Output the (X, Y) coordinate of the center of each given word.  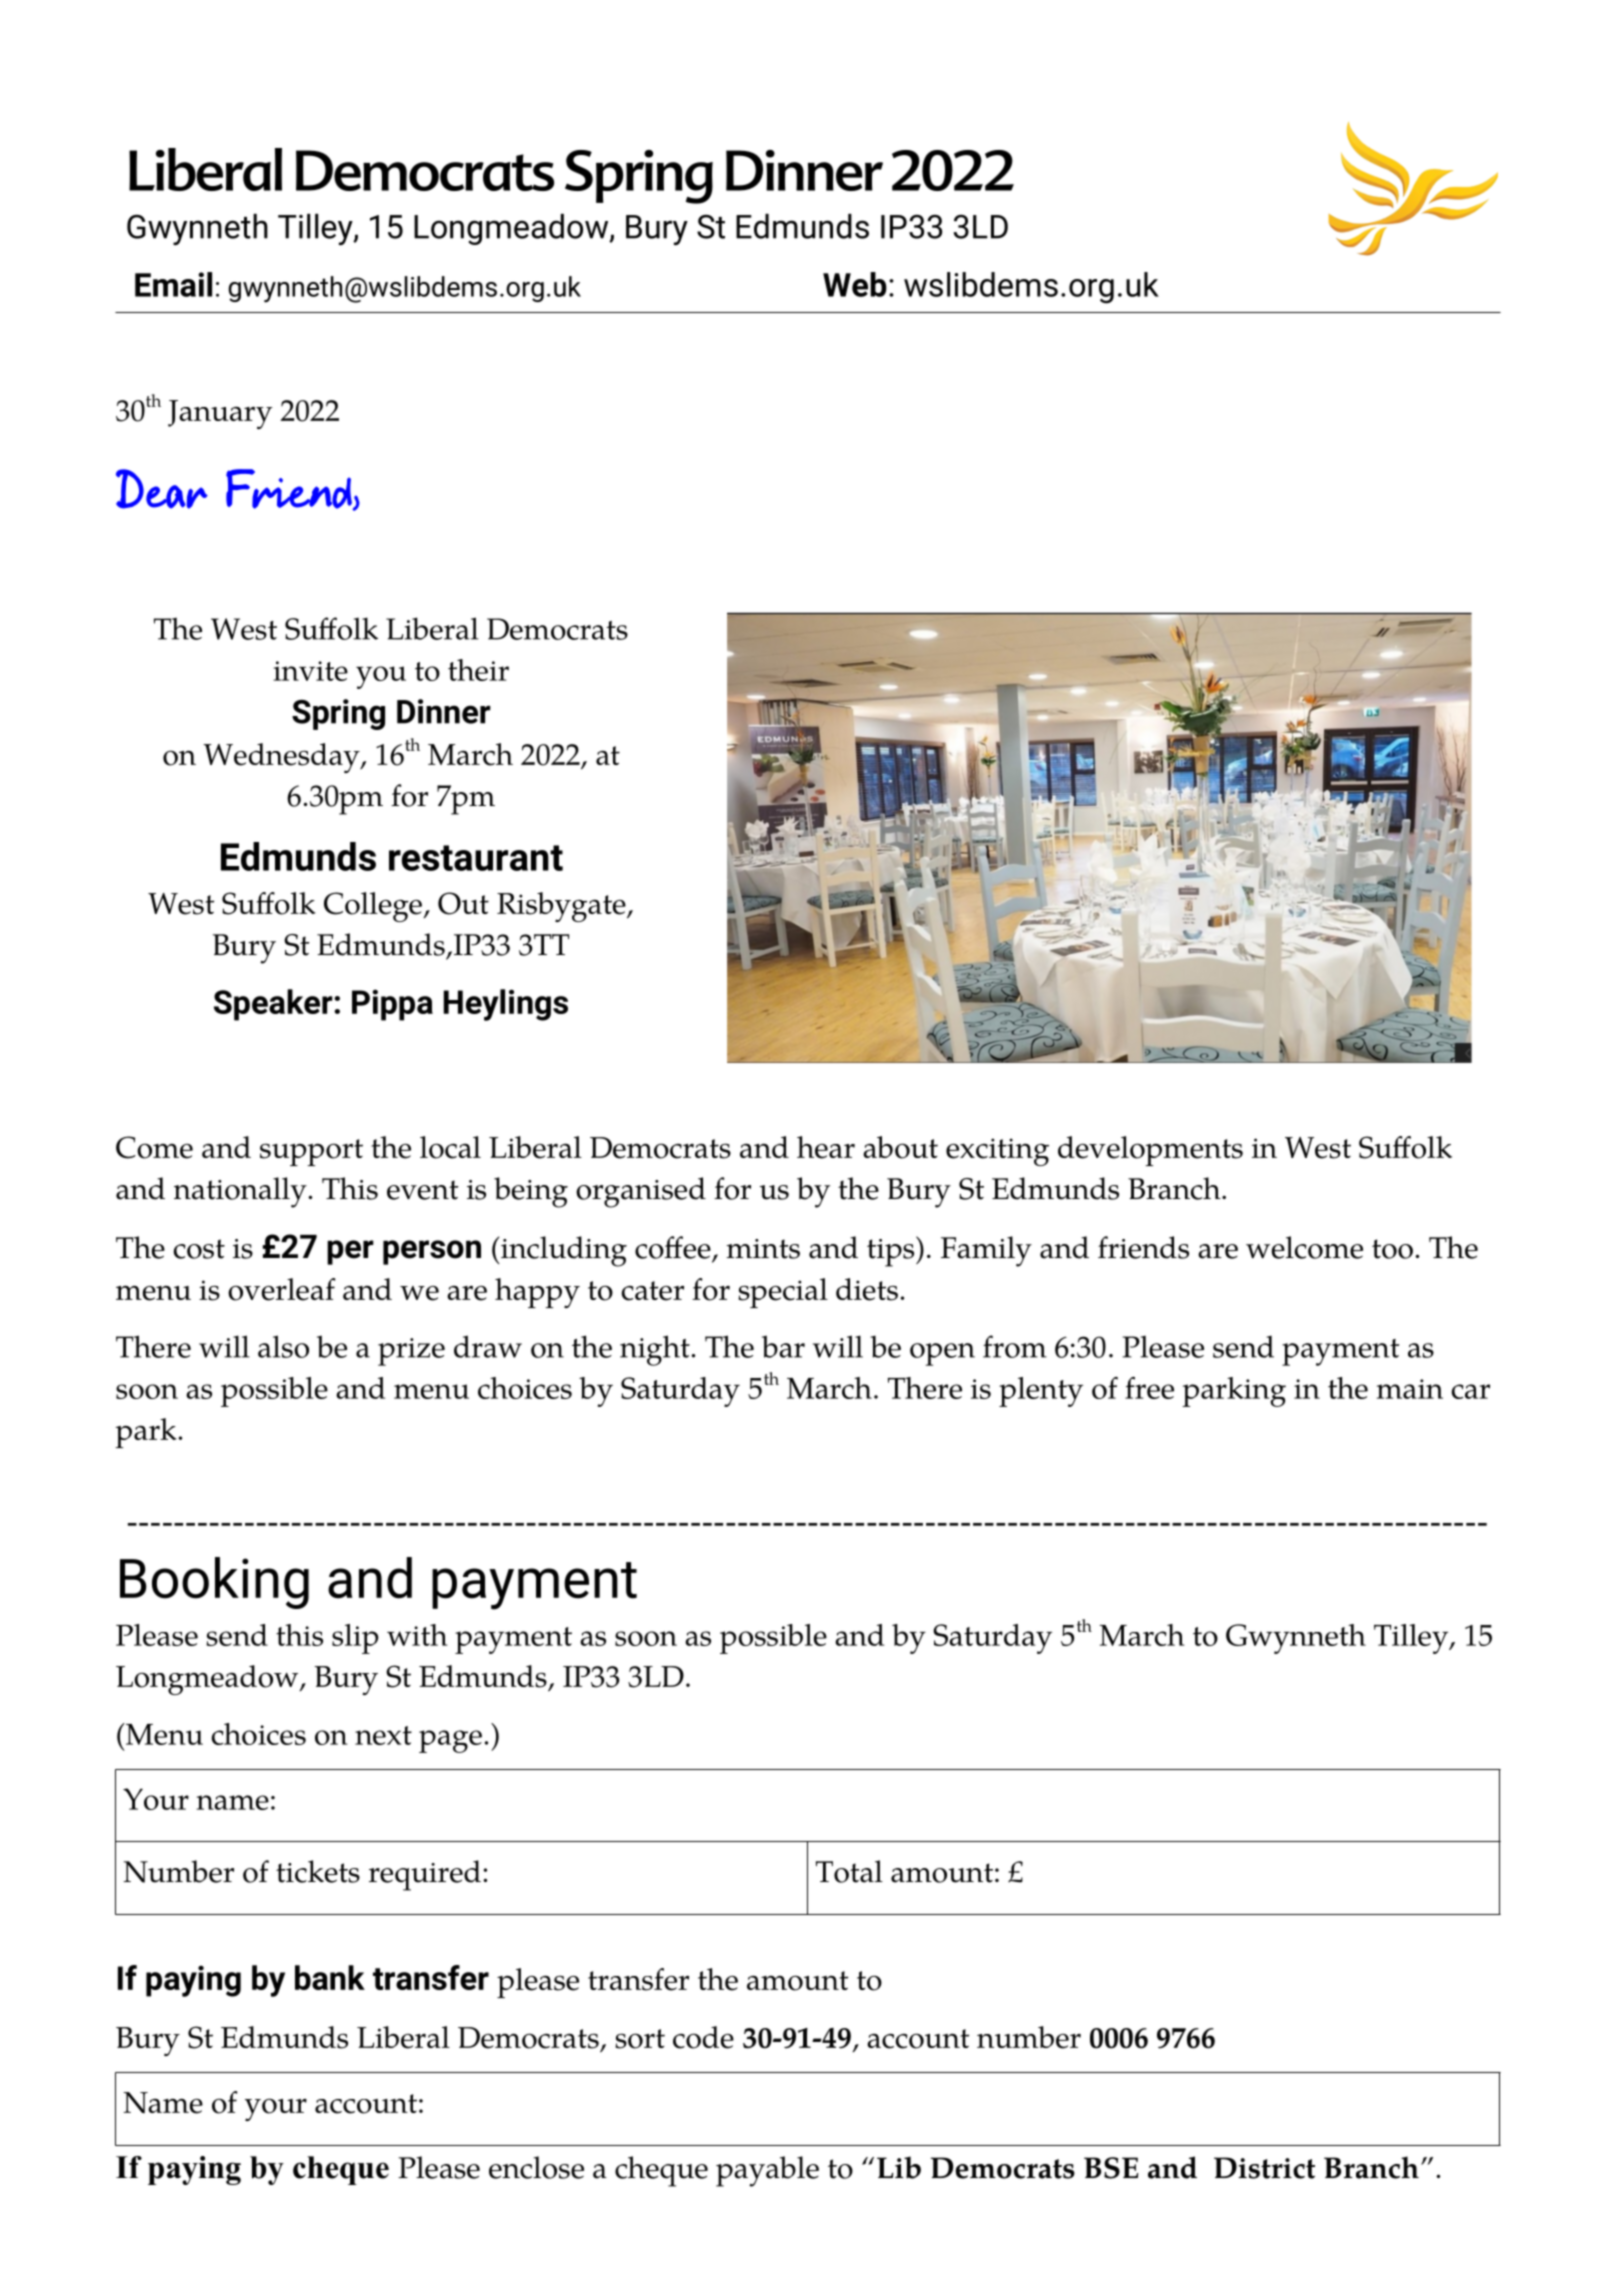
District (1264, 2168)
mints (763, 1249)
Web (855, 284)
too (1392, 1249)
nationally (241, 1192)
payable (767, 2171)
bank (330, 1977)
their (478, 670)
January (220, 414)
